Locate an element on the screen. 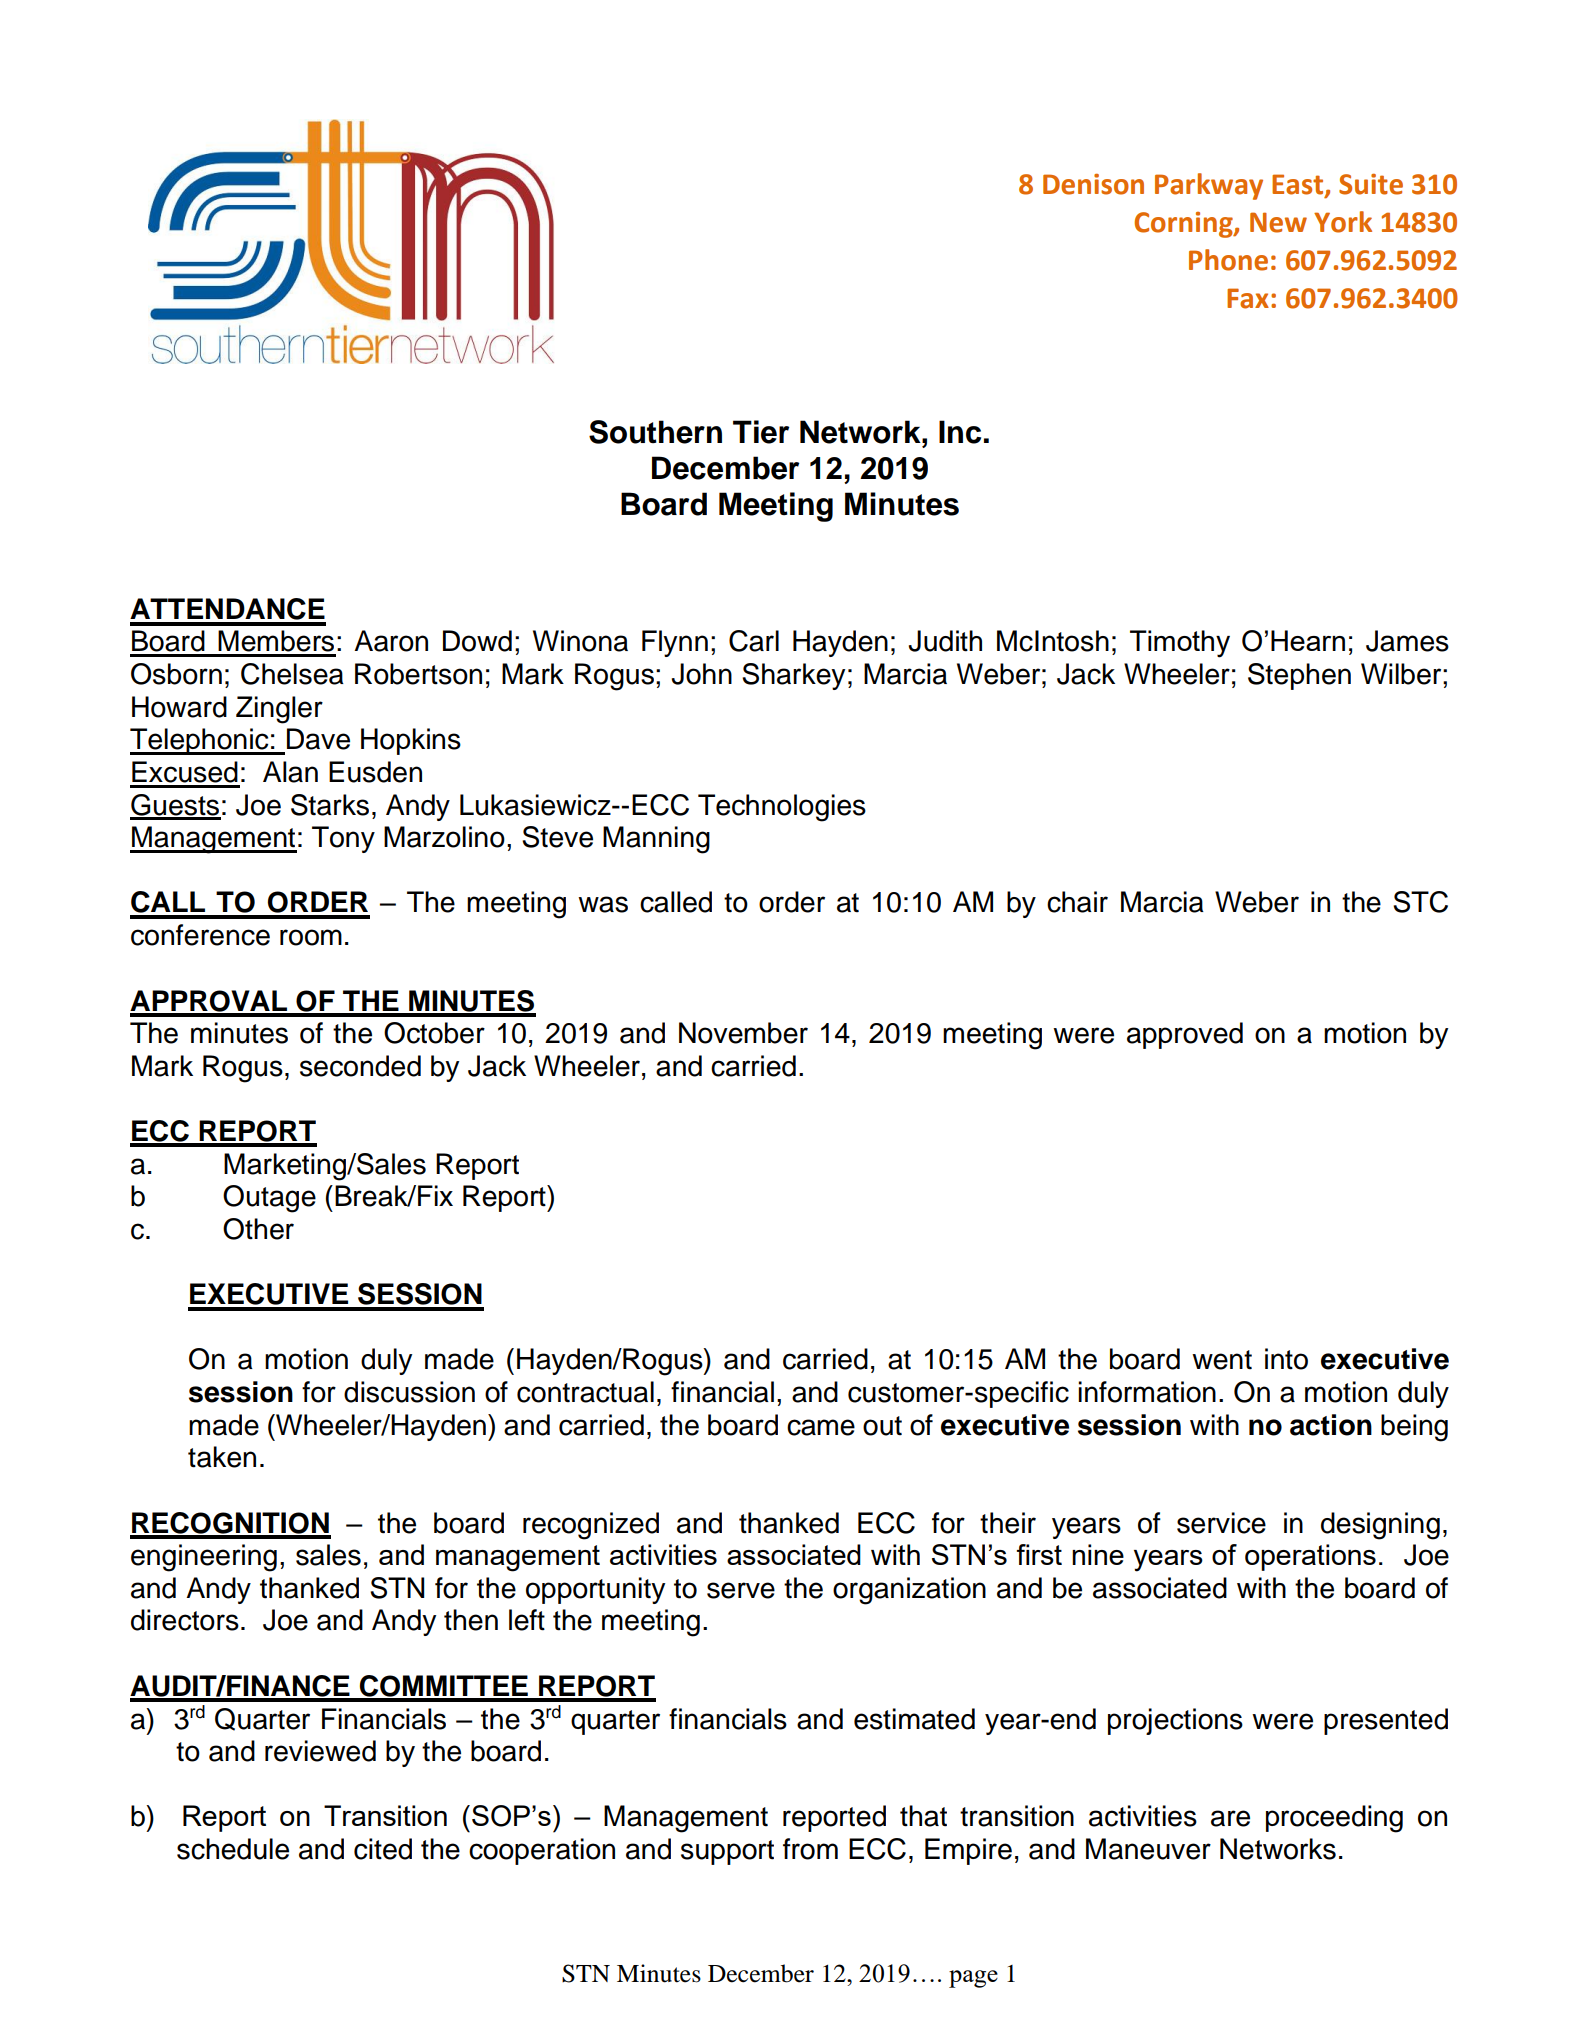  room is located at coordinates (311, 937).
